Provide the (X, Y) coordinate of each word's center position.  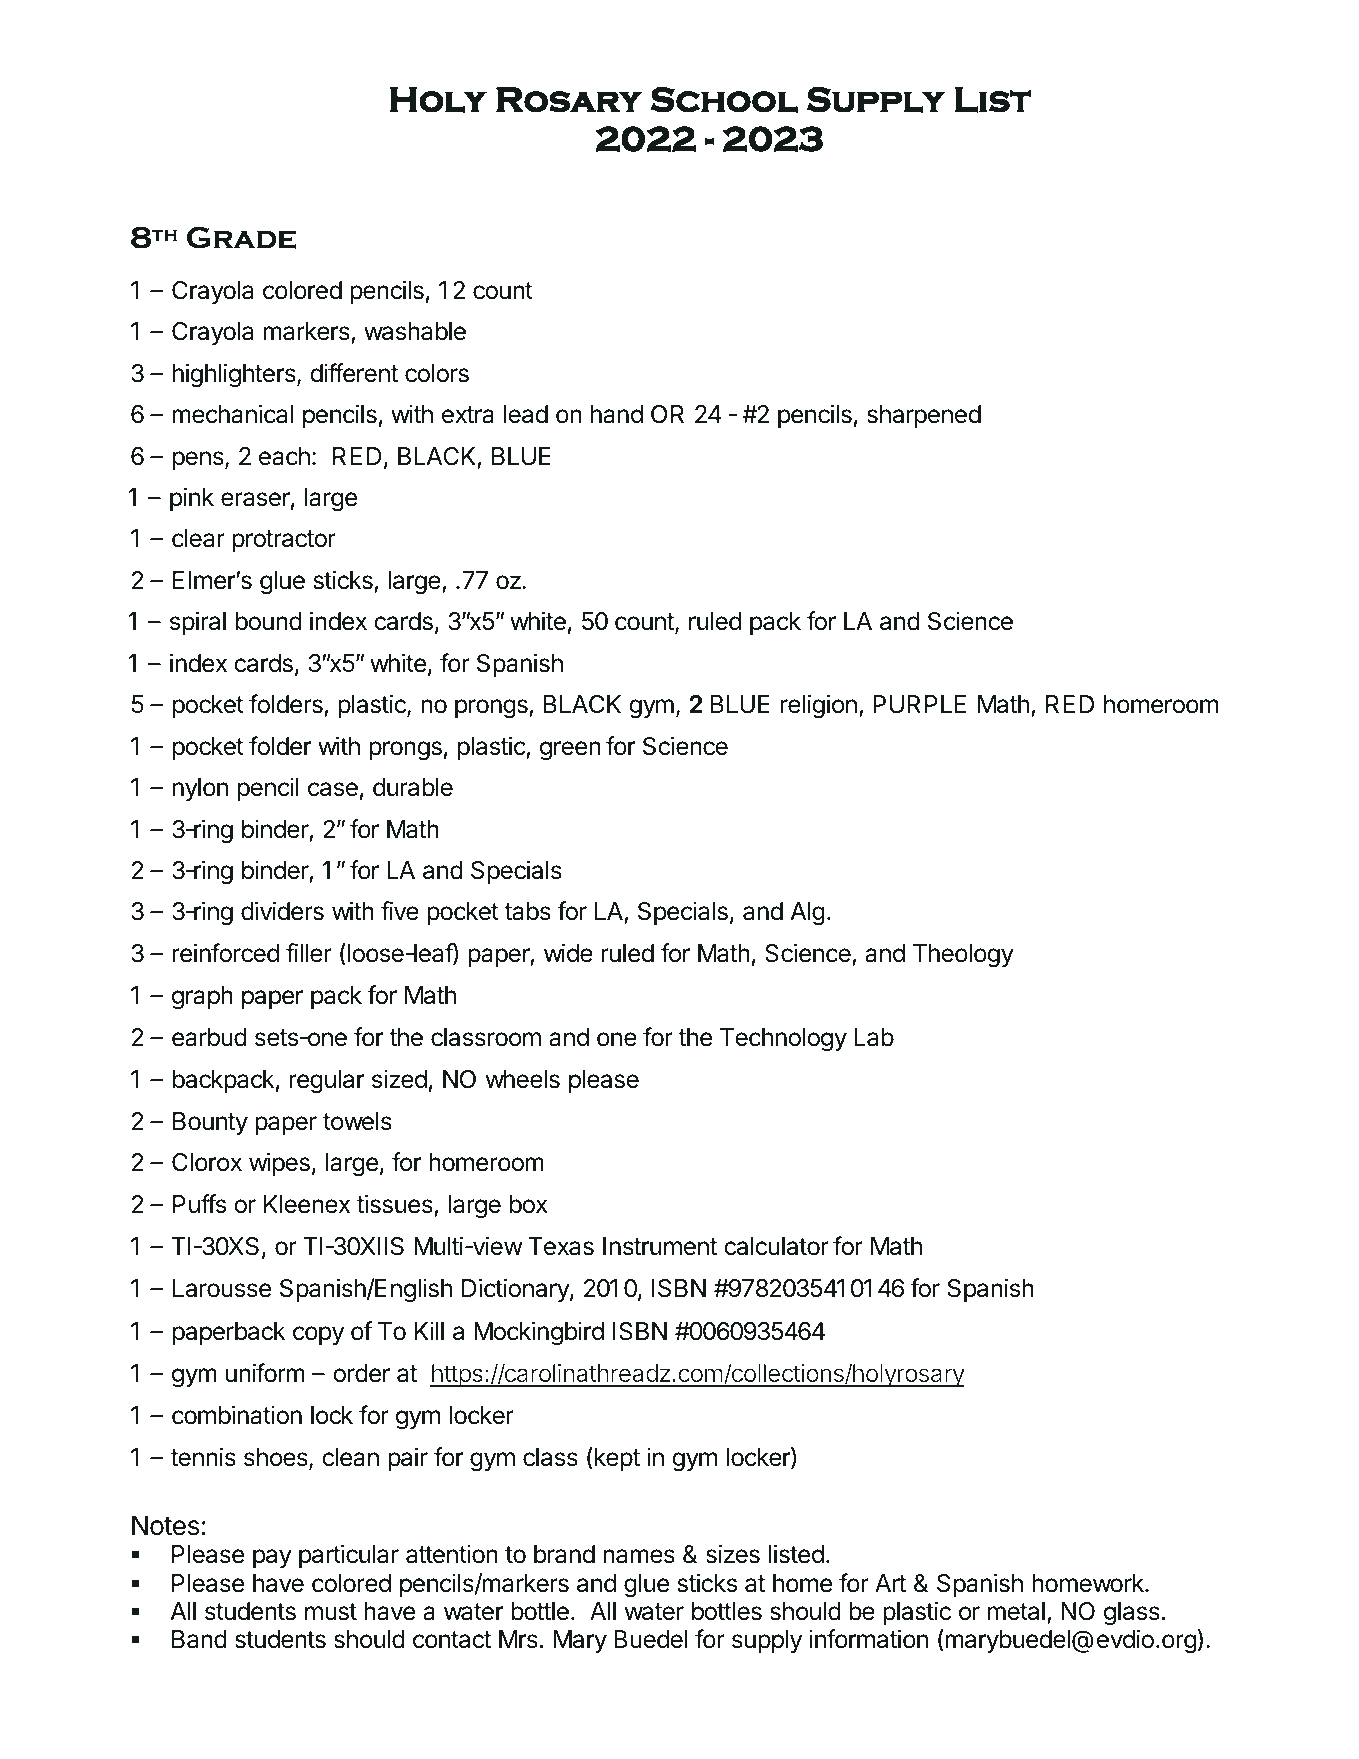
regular (326, 1082)
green (570, 751)
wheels (523, 1079)
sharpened (924, 416)
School (724, 100)
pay (272, 1558)
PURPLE (919, 704)
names (639, 1556)
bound (269, 621)
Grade (241, 238)
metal (1016, 1611)
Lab (874, 1037)
